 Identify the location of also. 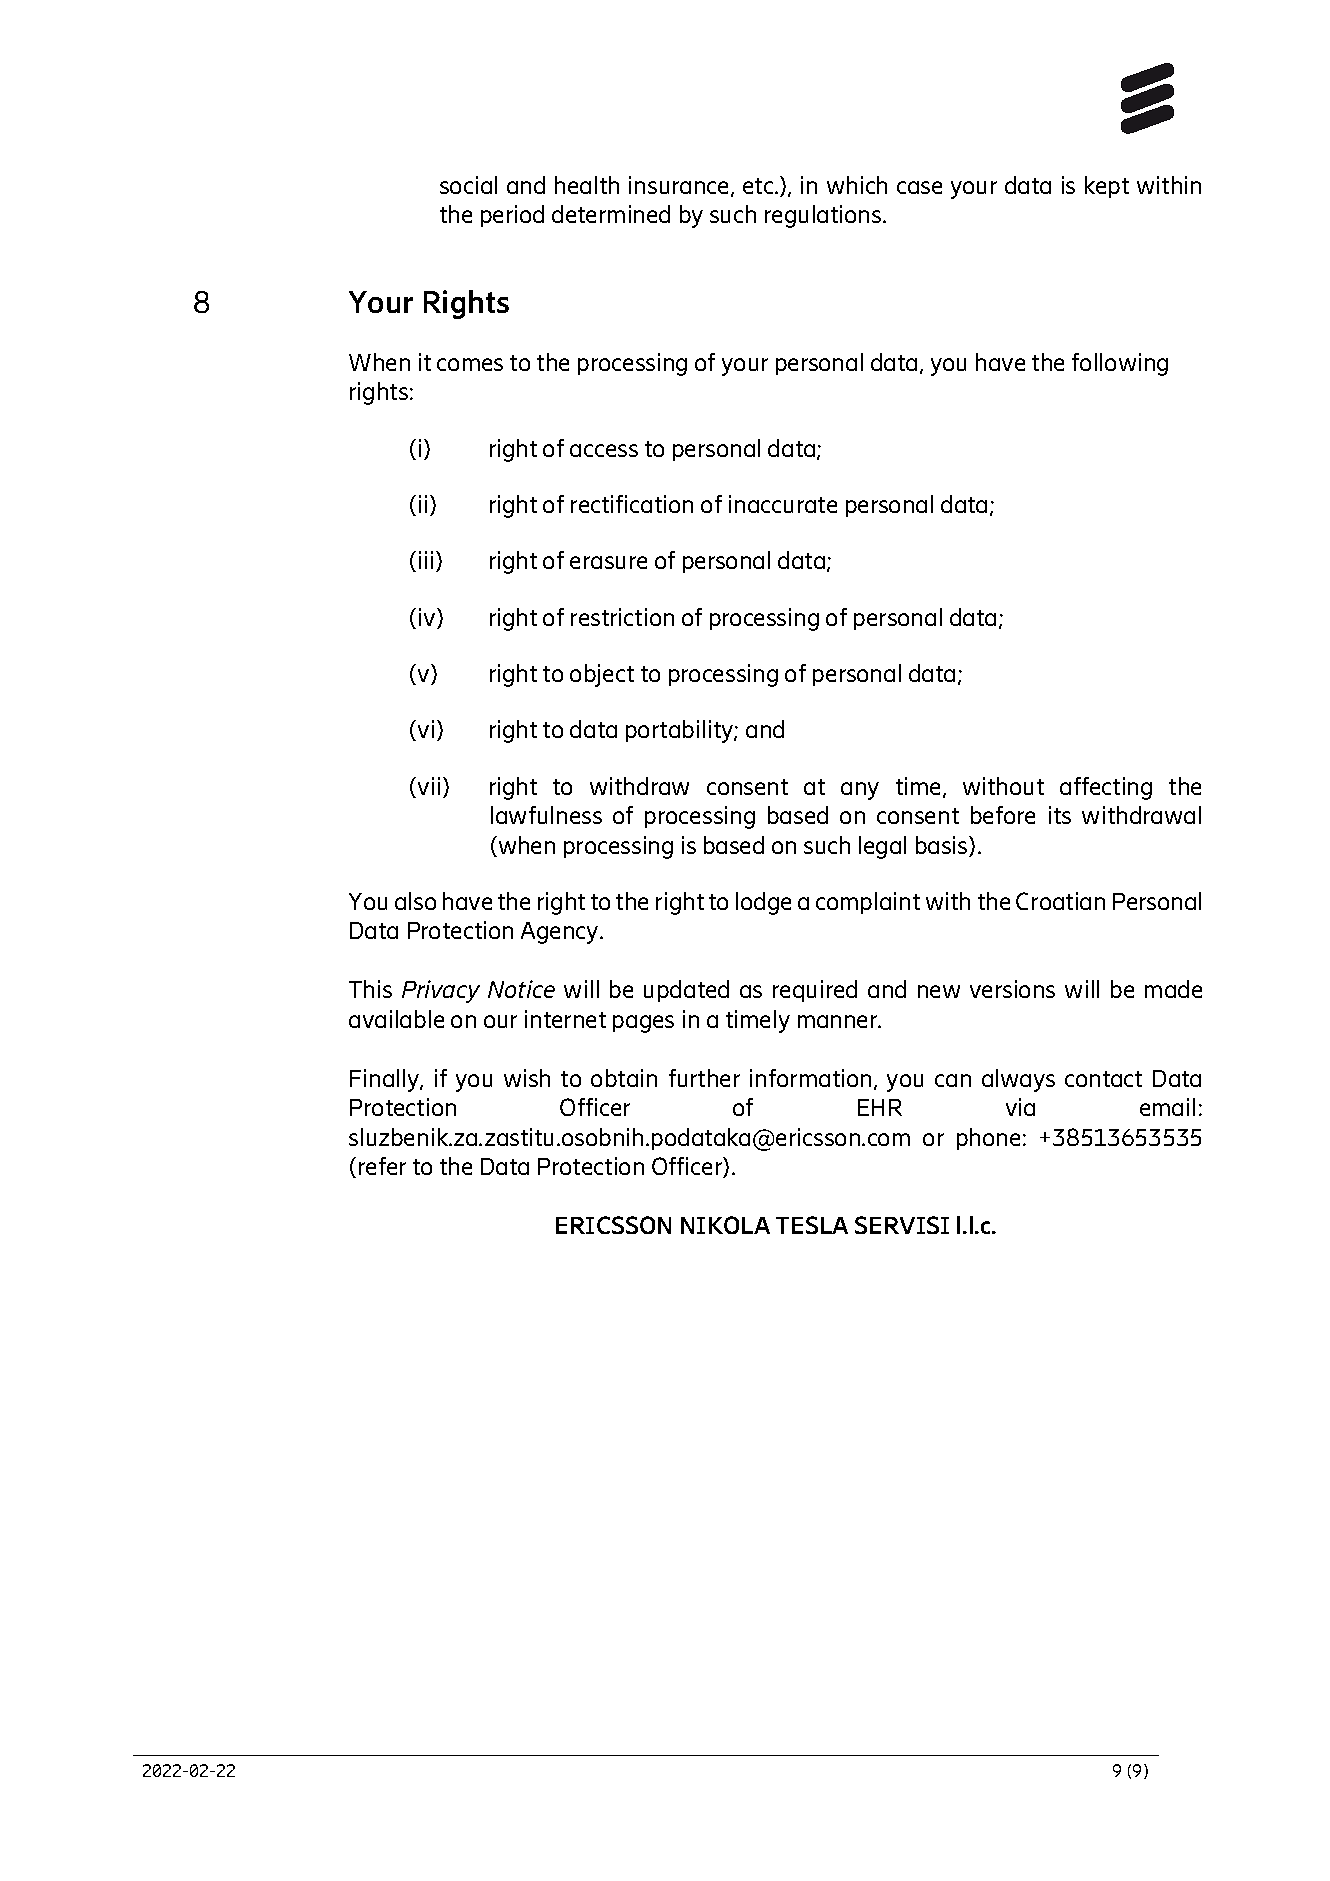
(415, 901).
